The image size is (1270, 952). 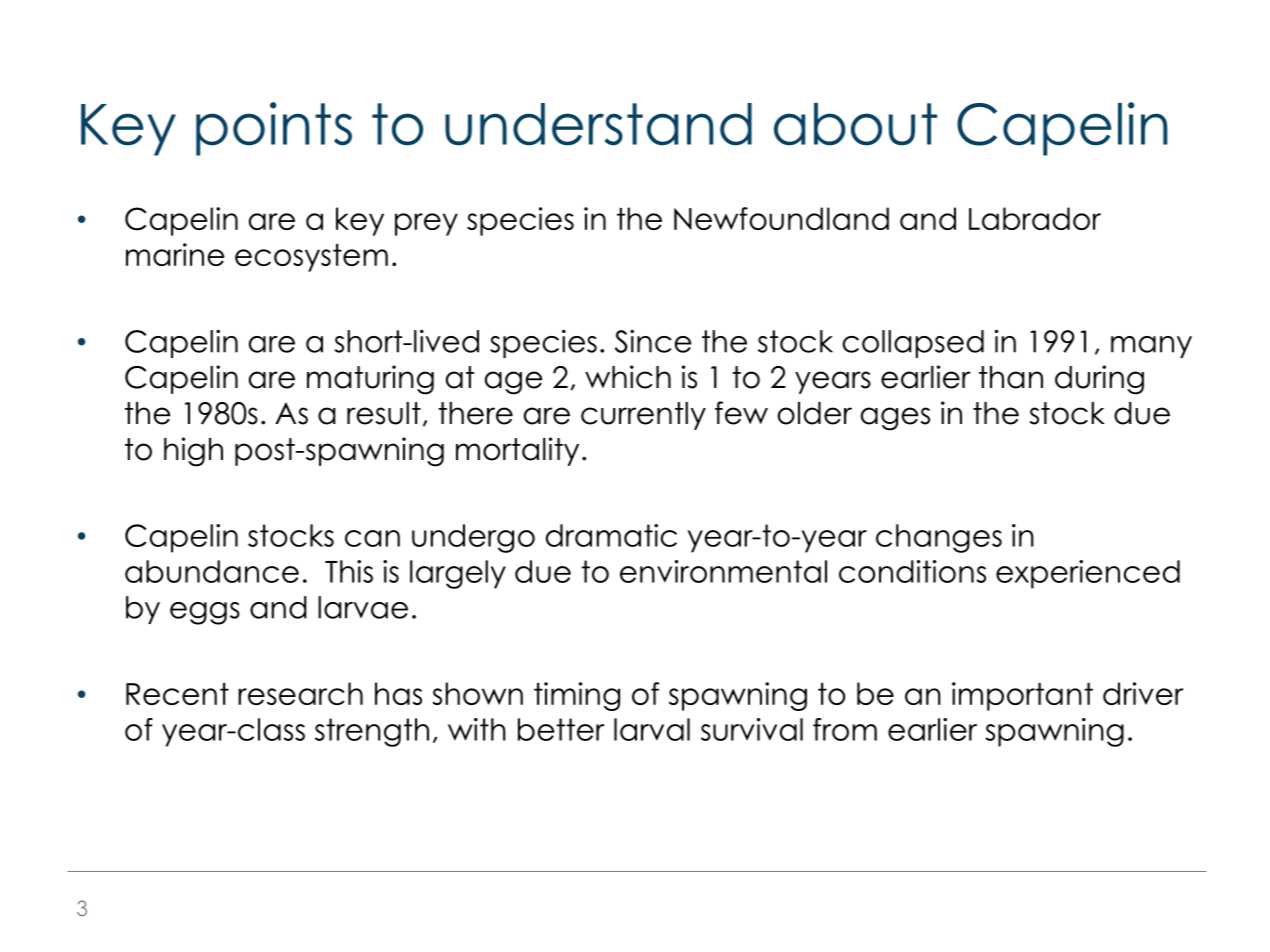 What do you see at coordinates (652, 729) in the screenshot?
I see `larval` at bounding box center [652, 729].
